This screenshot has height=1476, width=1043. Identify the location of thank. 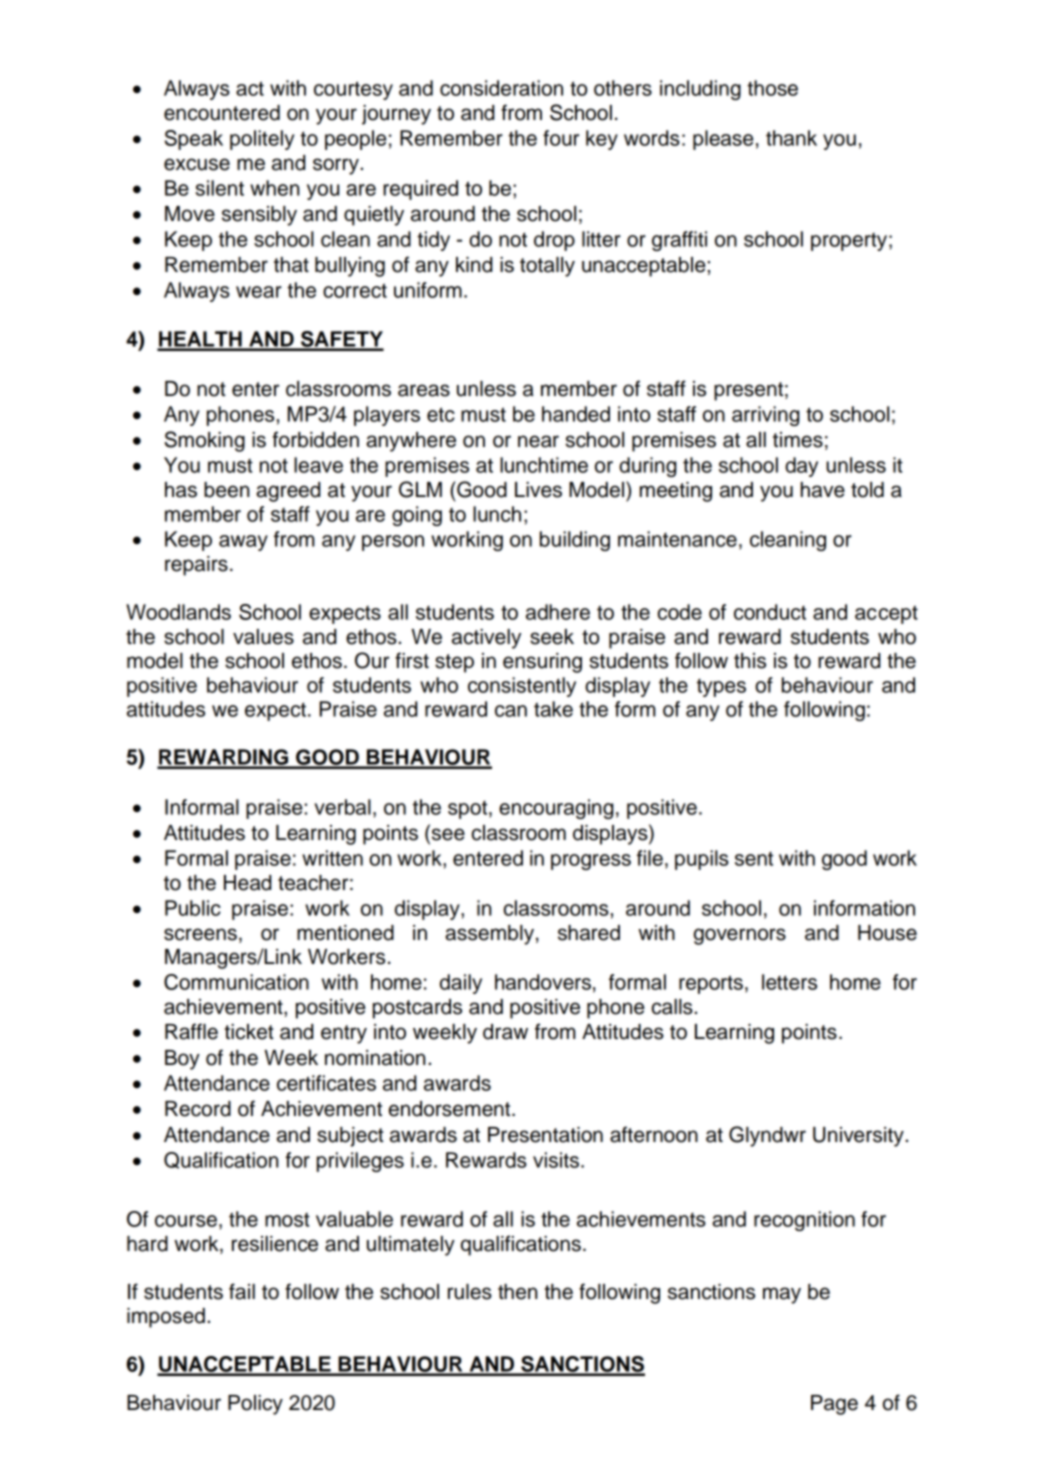
(791, 138).
